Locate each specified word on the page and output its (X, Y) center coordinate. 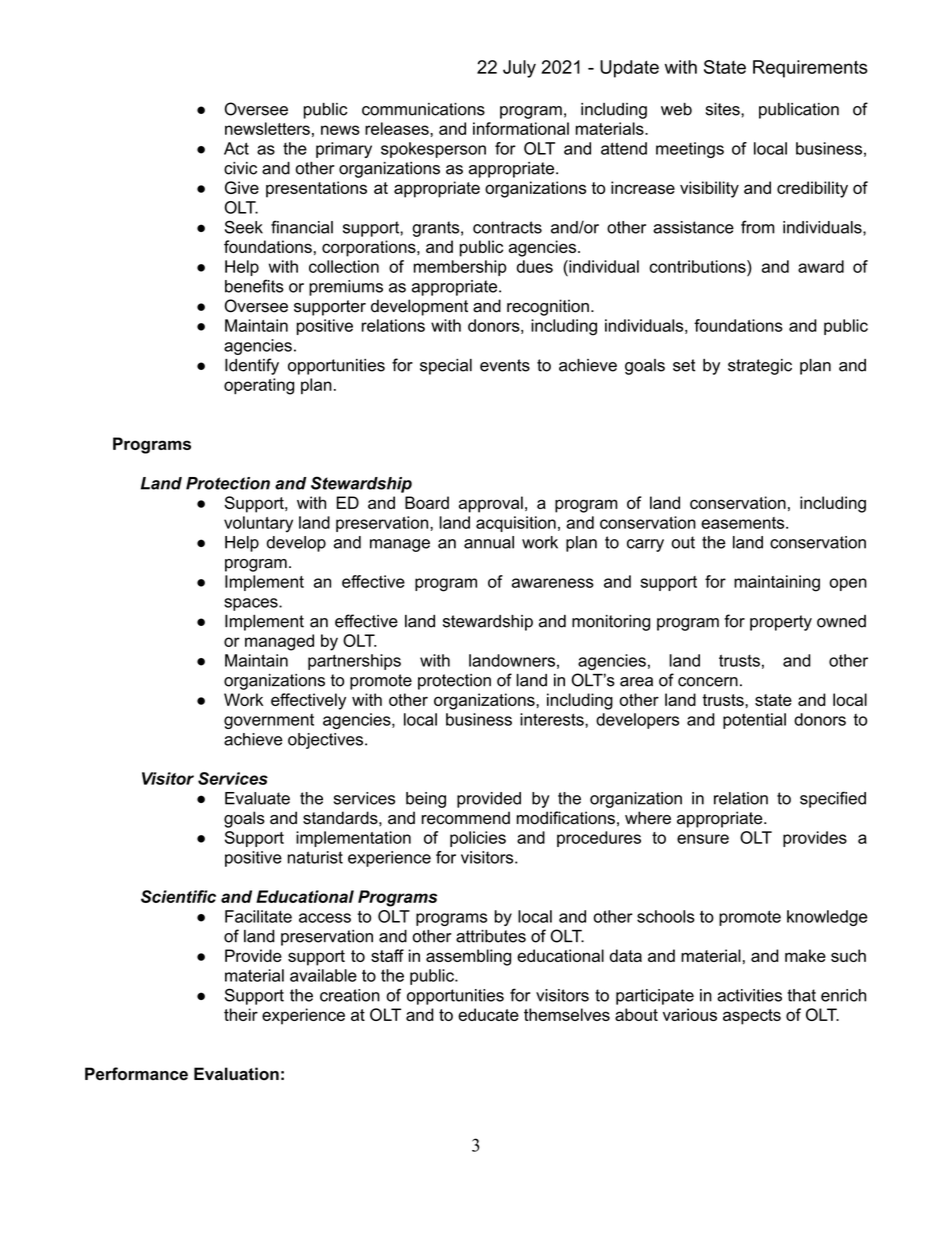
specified (833, 799)
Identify (252, 366)
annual (489, 542)
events (505, 365)
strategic (760, 367)
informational (521, 128)
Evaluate (257, 798)
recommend (466, 818)
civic (240, 168)
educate (488, 1014)
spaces (252, 604)
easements (744, 523)
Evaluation (236, 1074)
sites (724, 109)
